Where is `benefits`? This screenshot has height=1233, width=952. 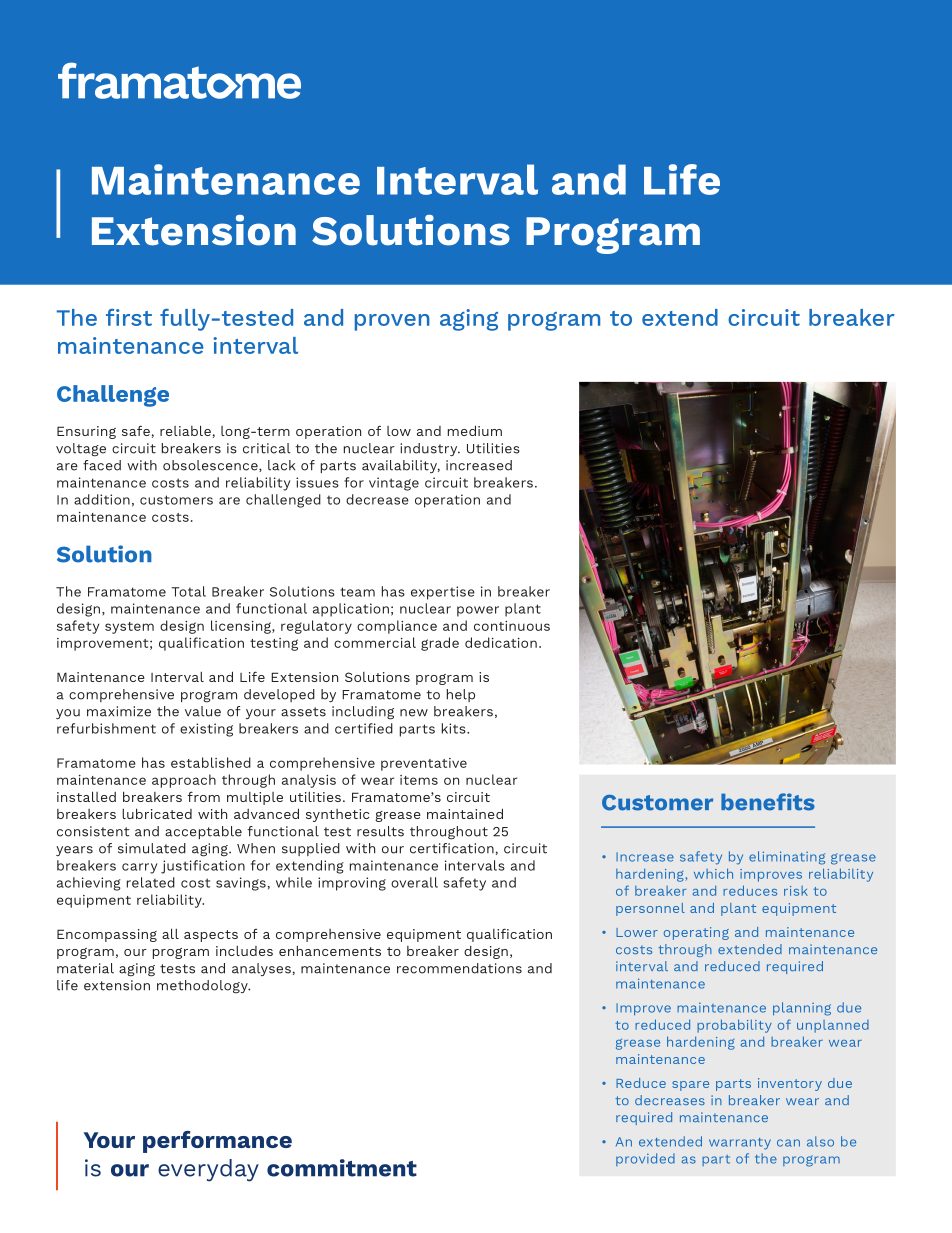 benefits is located at coordinates (768, 802).
